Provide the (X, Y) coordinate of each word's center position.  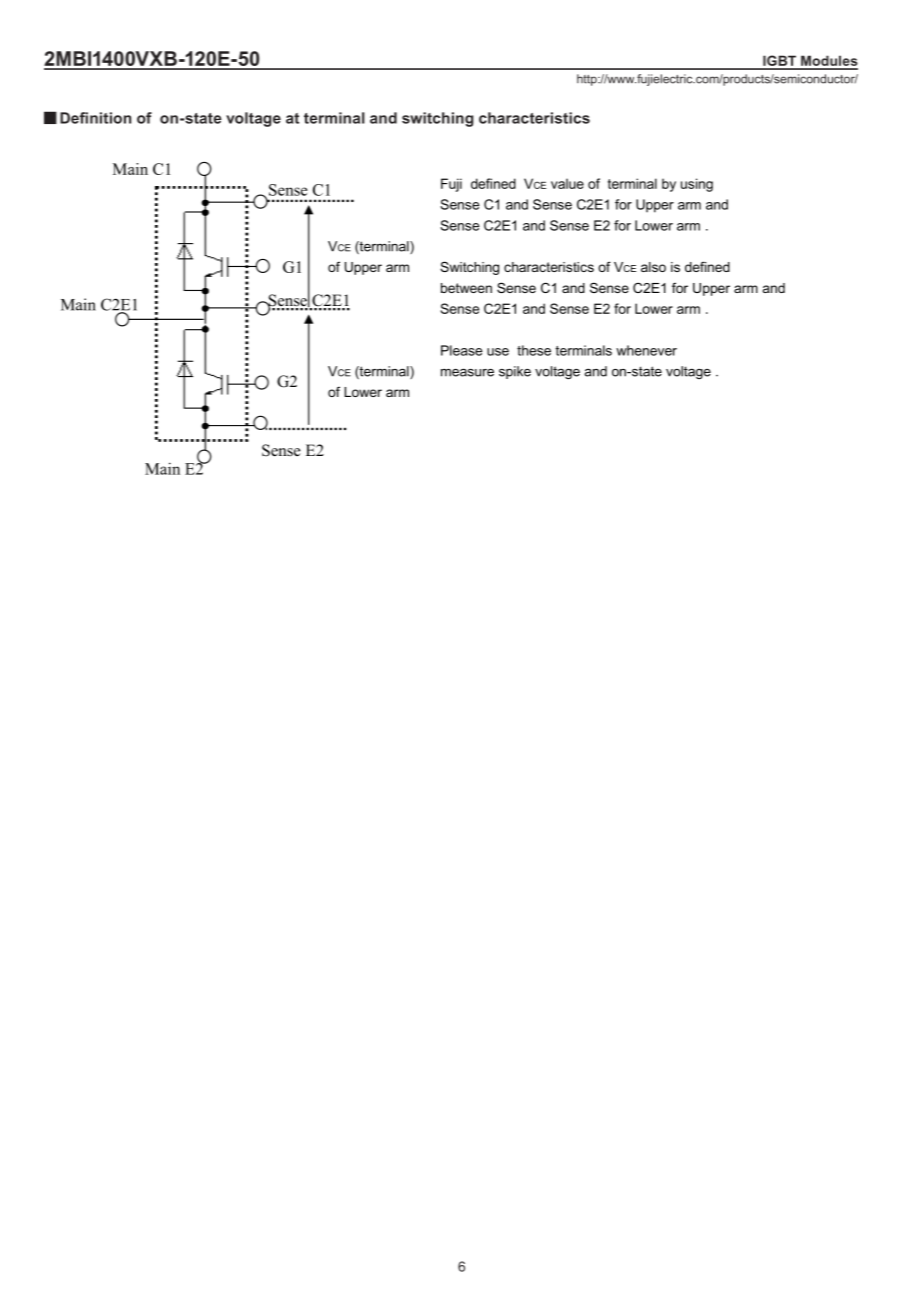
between (466, 288)
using (697, 185)
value (567, 183)
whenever (646, 350)
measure (467, 372)
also (653, 267)
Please (461, 350)
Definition (95, 118)
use (498, 352)
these (534, 350)
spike (515, 372)
